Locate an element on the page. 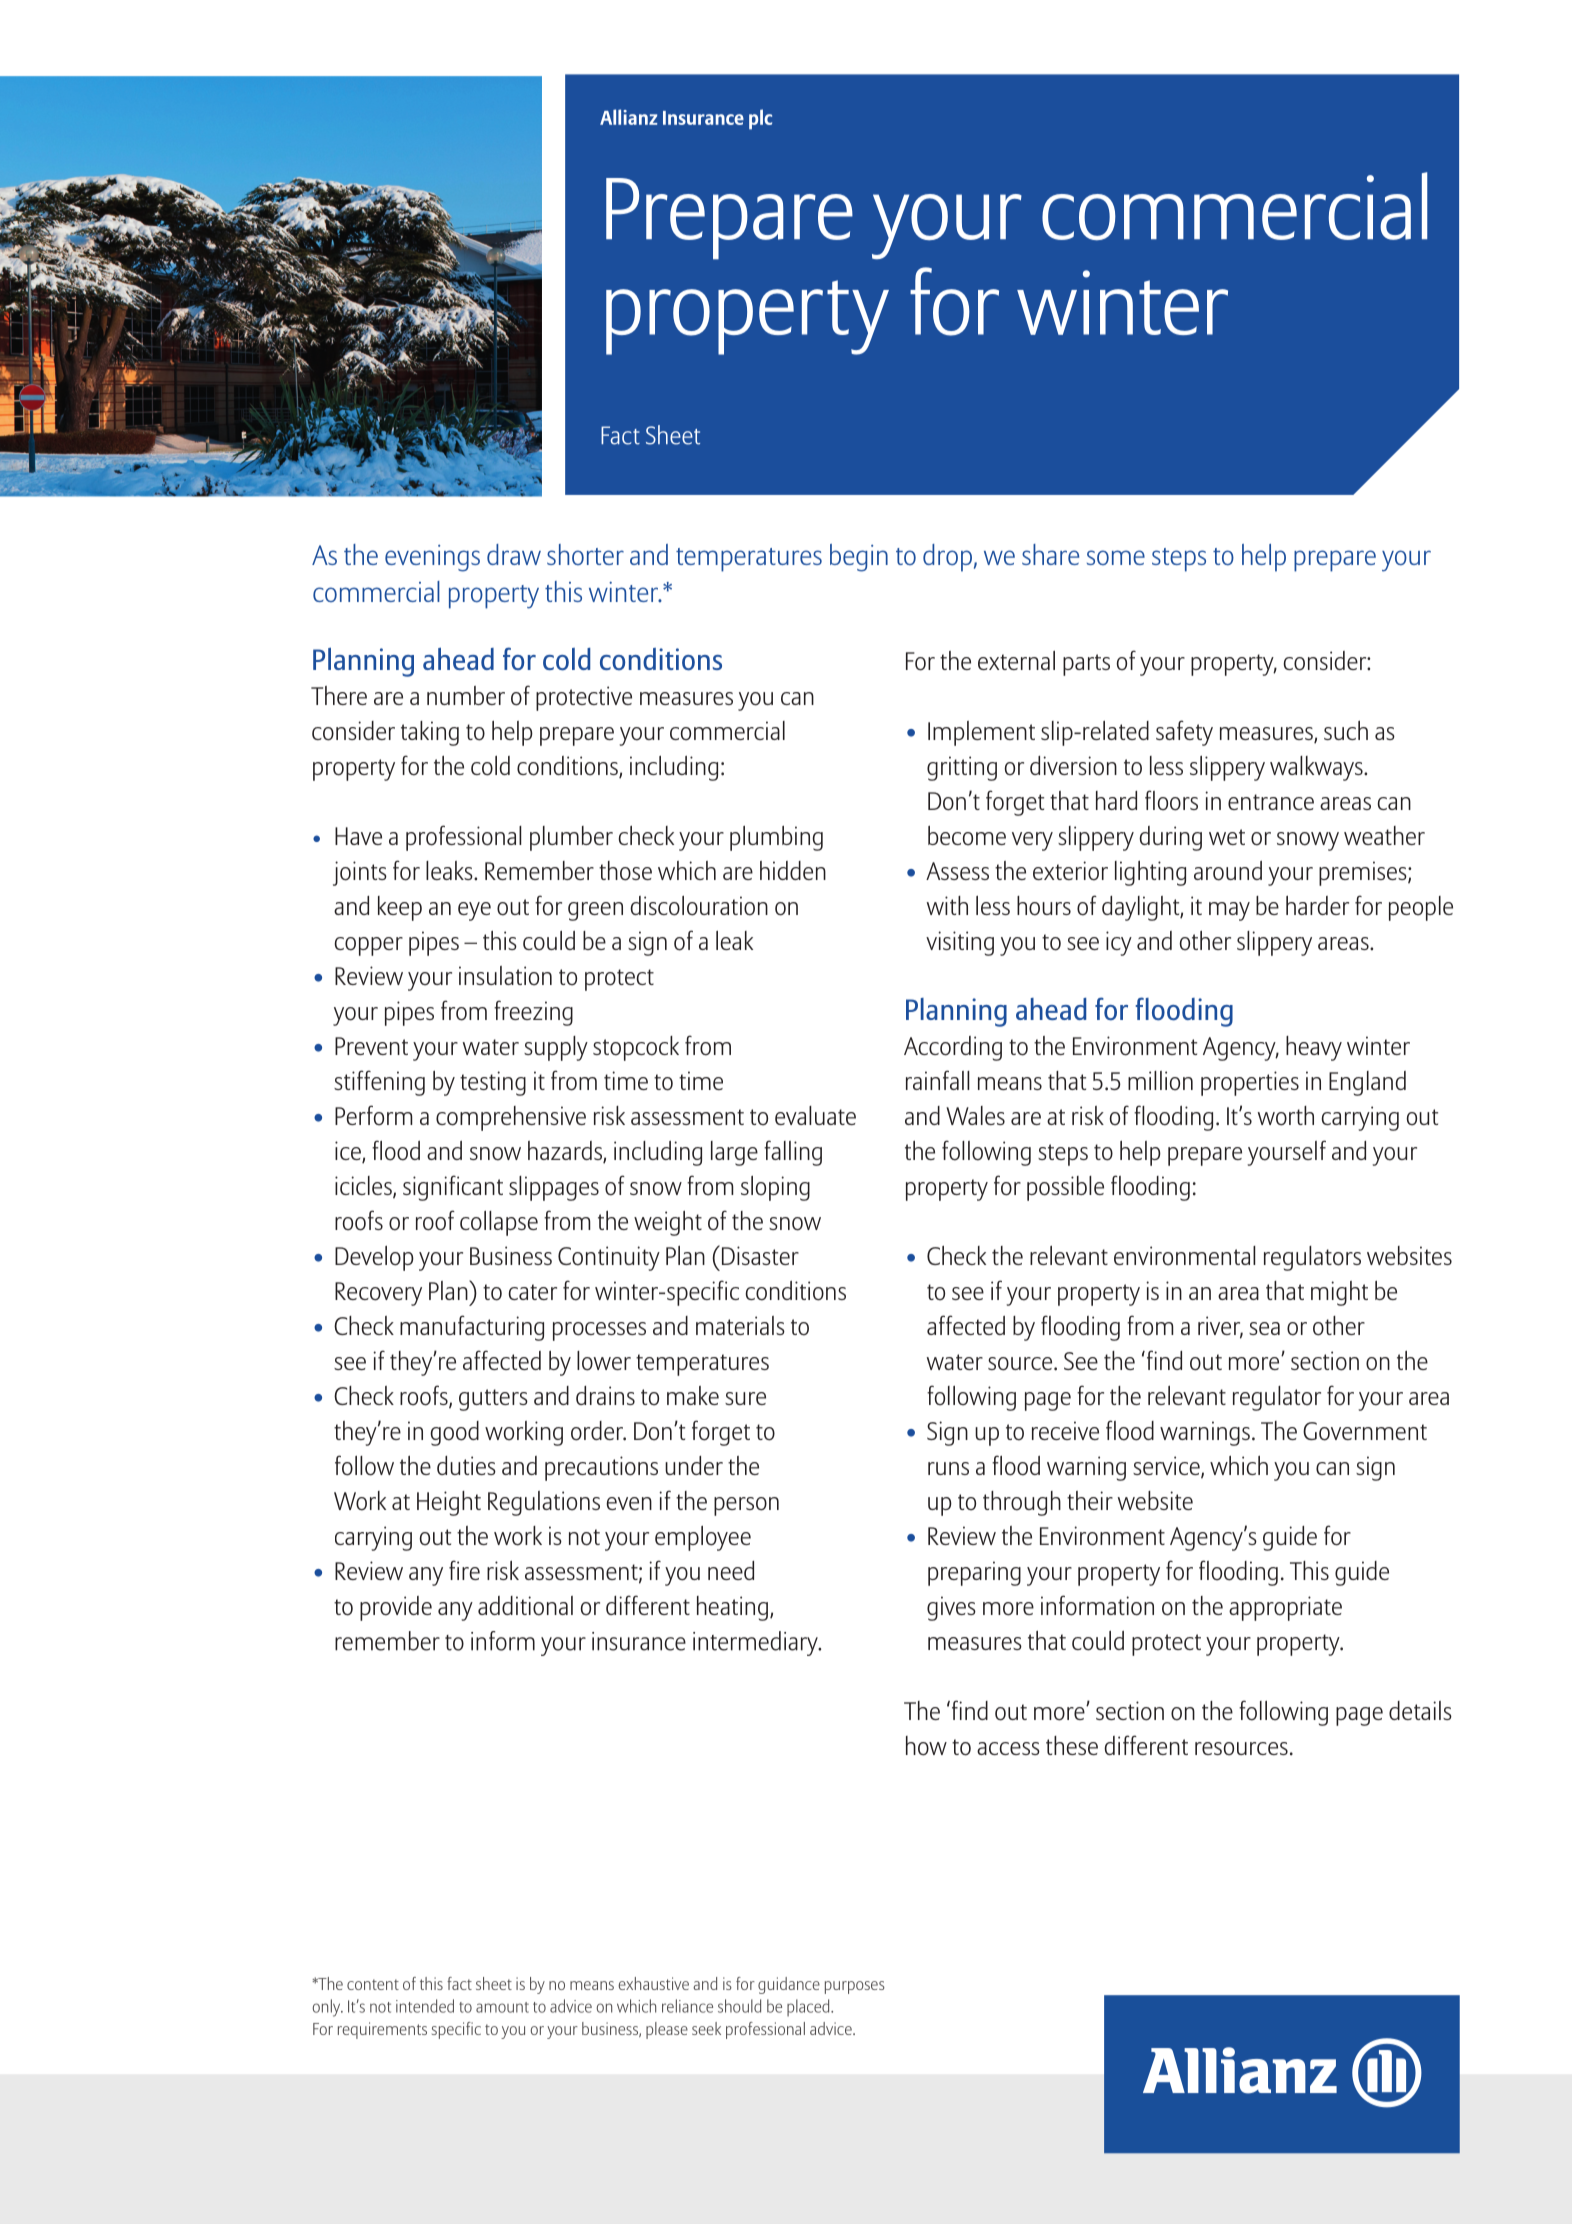 The height and width of the document is (2224, 1572). plc is located at coordinates (760, 119).
